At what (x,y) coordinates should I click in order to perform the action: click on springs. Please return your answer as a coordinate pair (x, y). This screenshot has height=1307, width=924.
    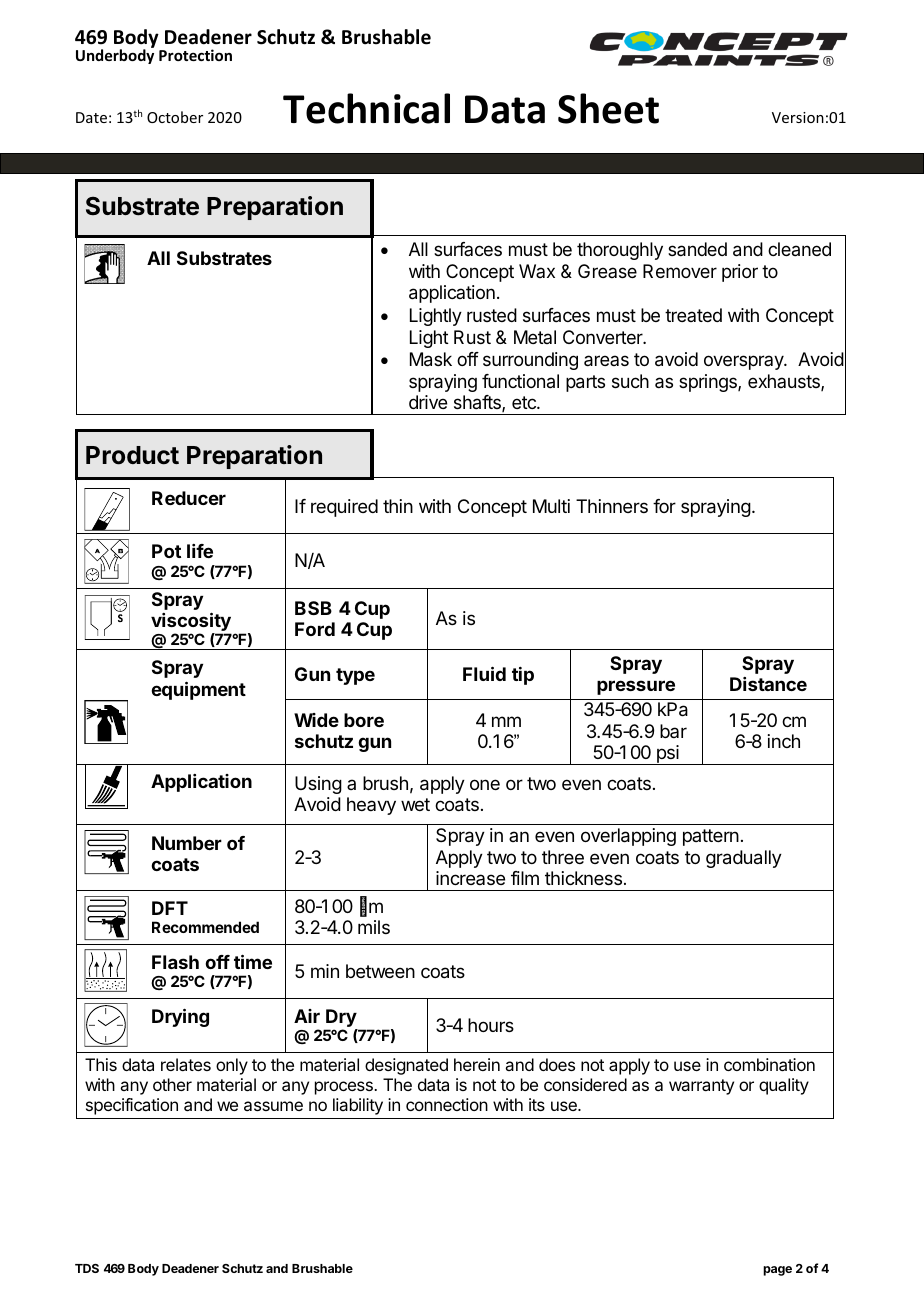
    Looking at the image, I should click on (709, 383).
